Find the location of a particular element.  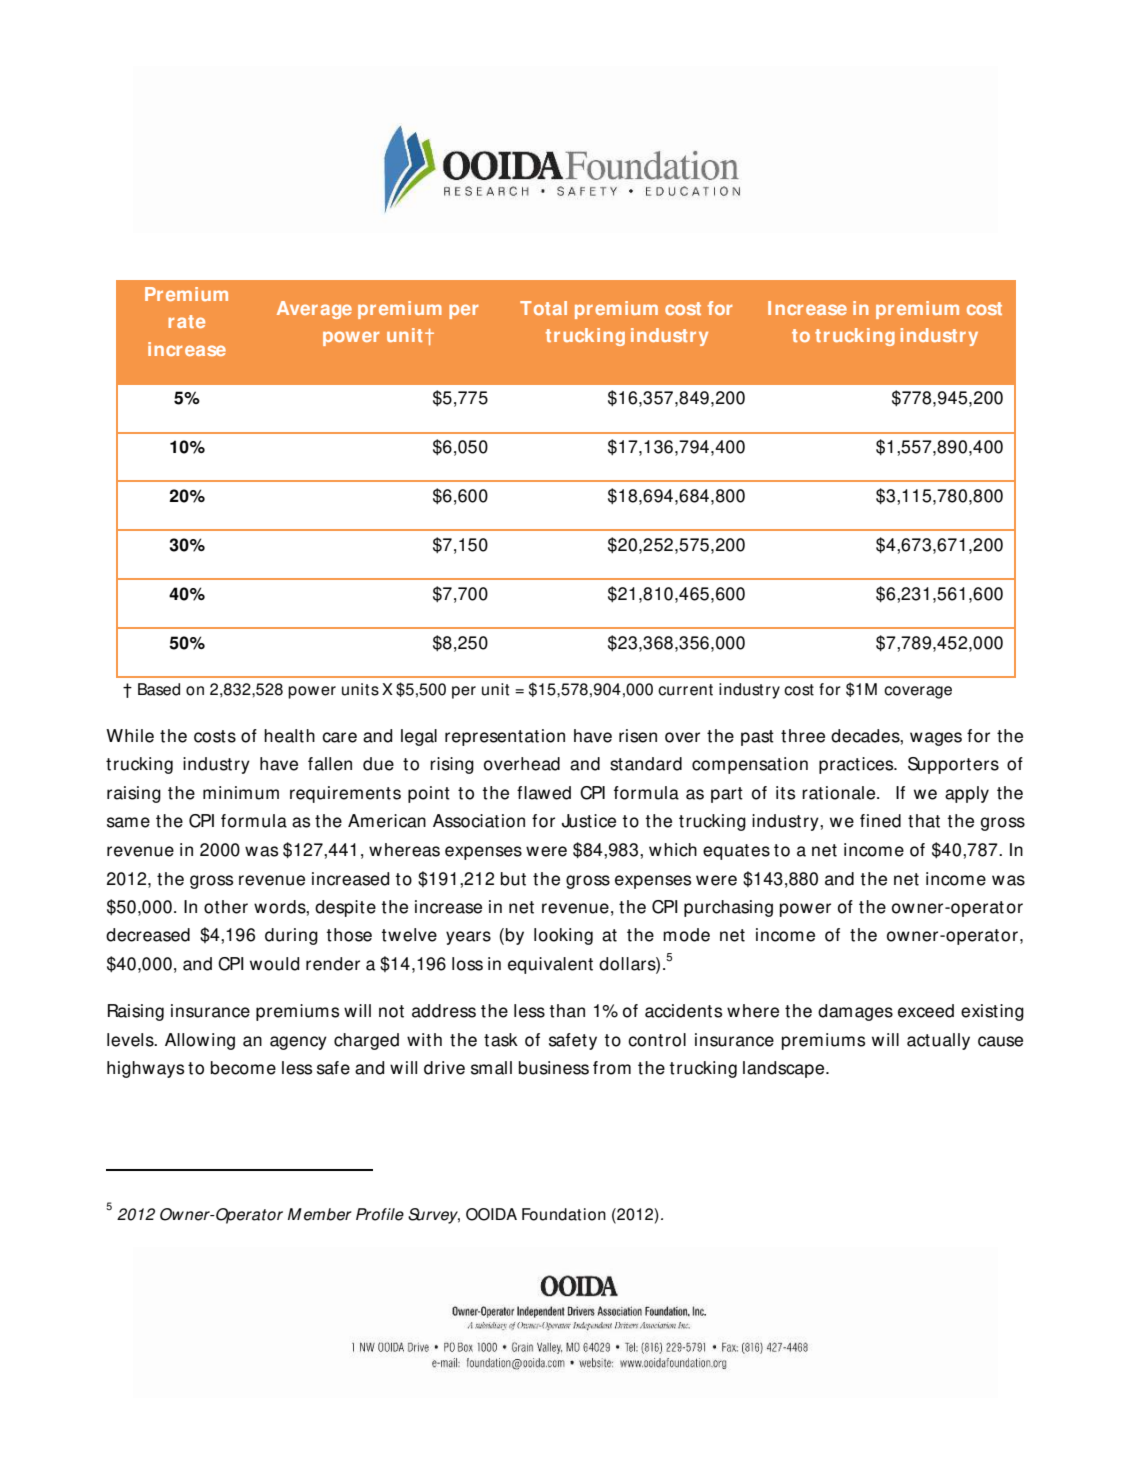

rate is located at coordinates (186, 321).
